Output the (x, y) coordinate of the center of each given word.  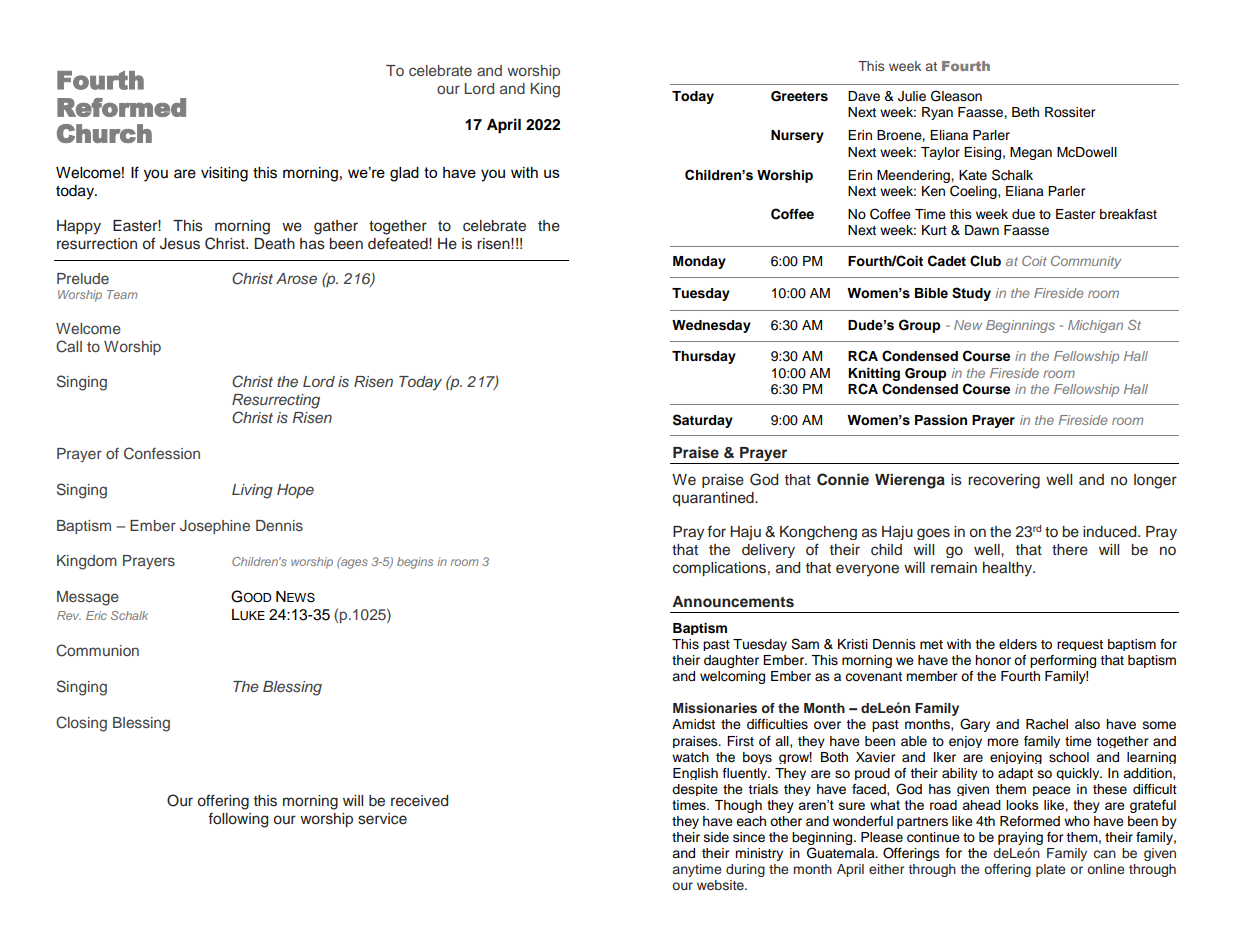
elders (1018, 644)
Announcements (733, 602)
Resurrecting (276, 401)
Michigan (1095, 326)
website (721, 885)
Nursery (797, 136)
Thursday (704, 357)
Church (104, 133)
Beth (1025, 112)
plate (1051, 870)
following (238, 820)
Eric (96, 615)
